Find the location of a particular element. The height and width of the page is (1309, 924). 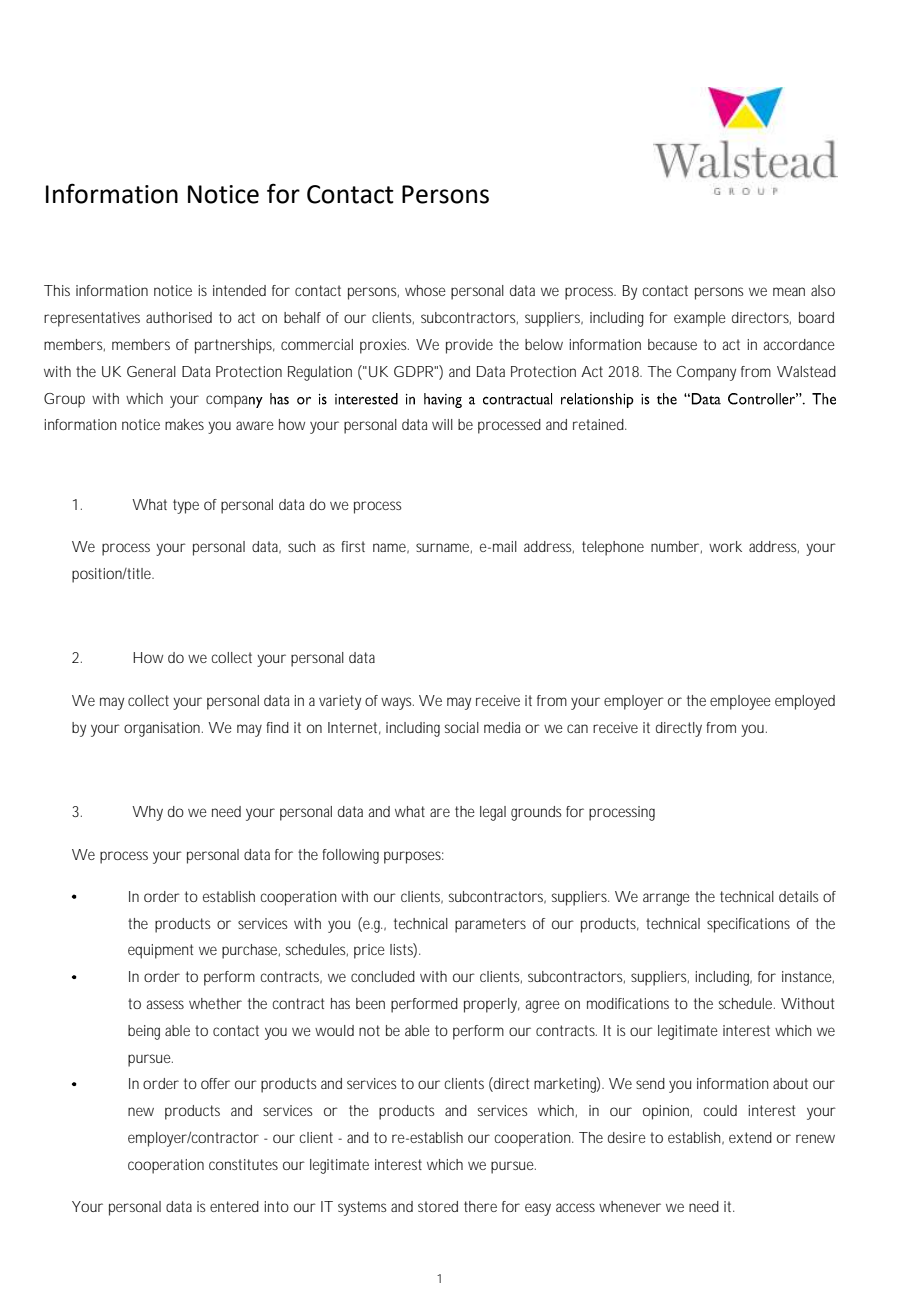

work is located at coordinates (725, 546).
